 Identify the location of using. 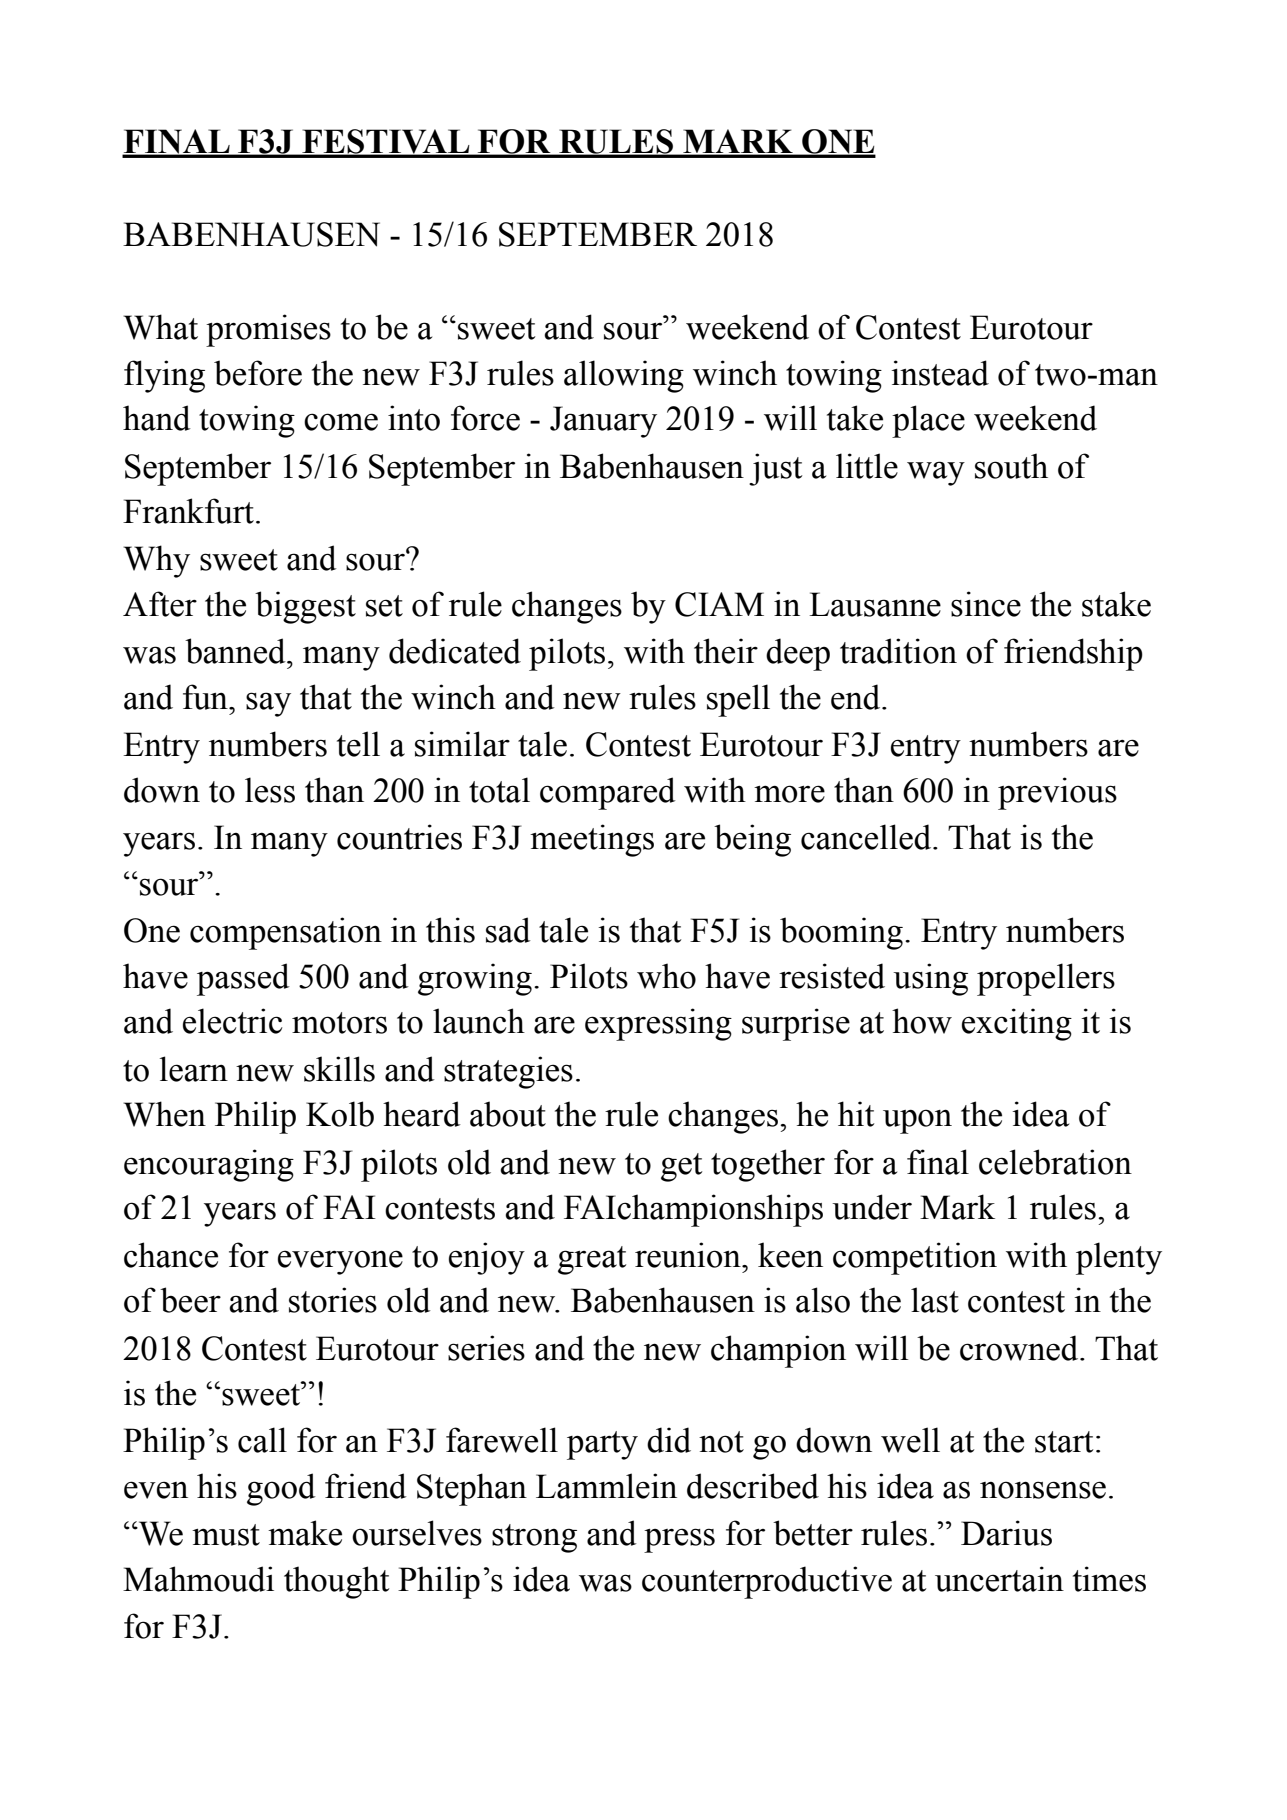
(930, 979).
